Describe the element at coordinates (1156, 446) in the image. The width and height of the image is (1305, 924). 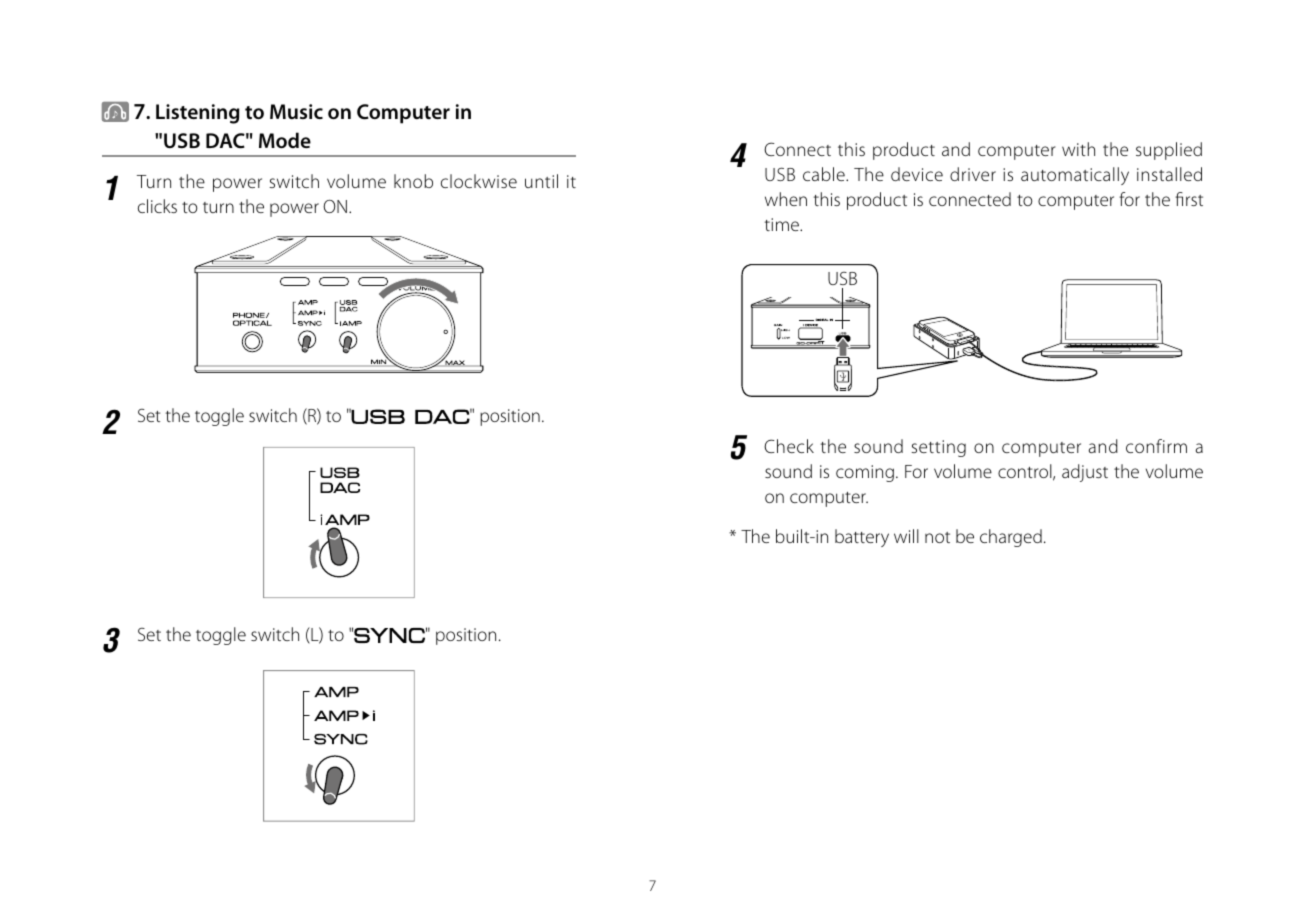
I see `confirm` at that location.
